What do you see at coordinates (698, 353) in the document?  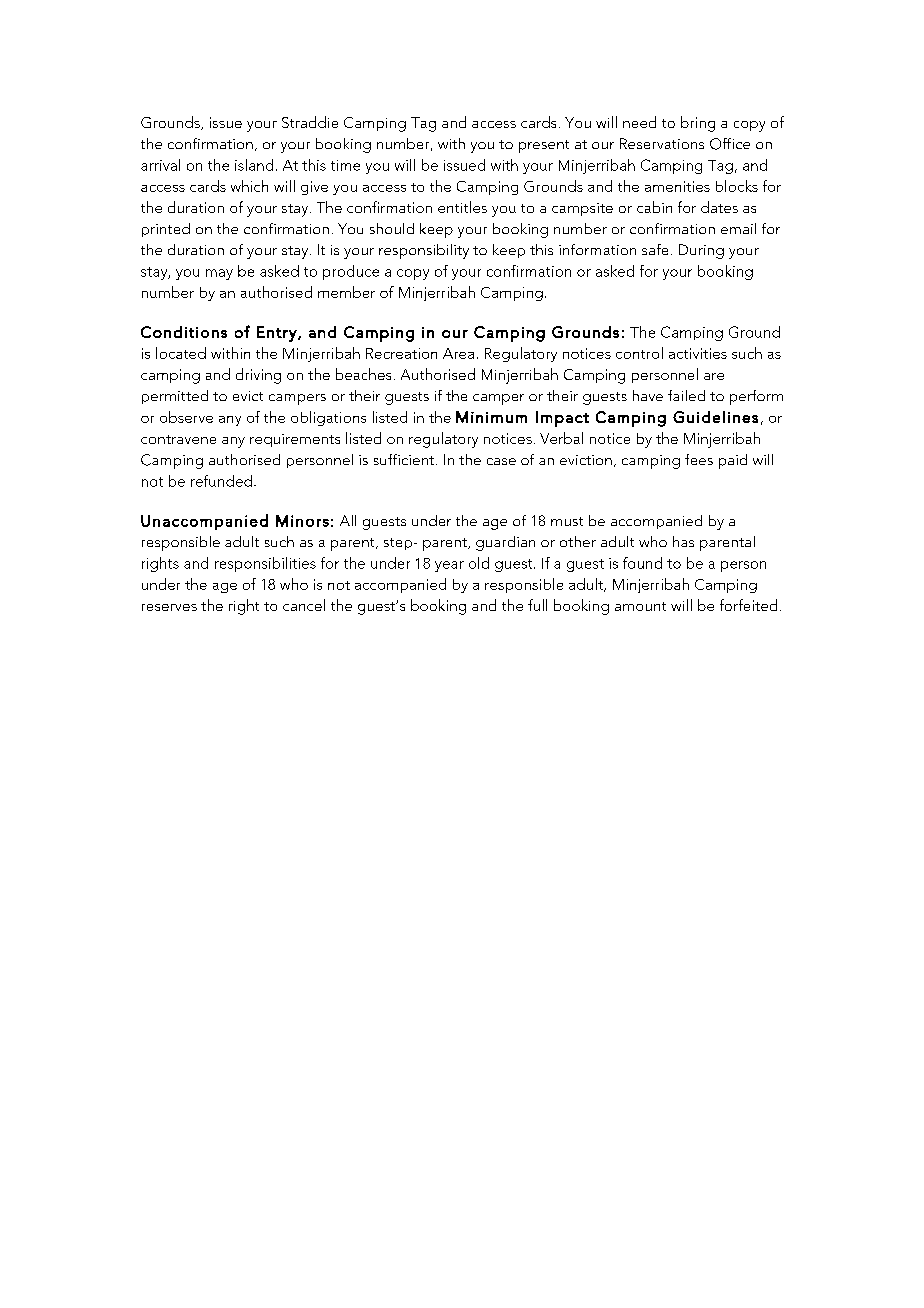 I see `activities` at bounding box center [698, 353].
